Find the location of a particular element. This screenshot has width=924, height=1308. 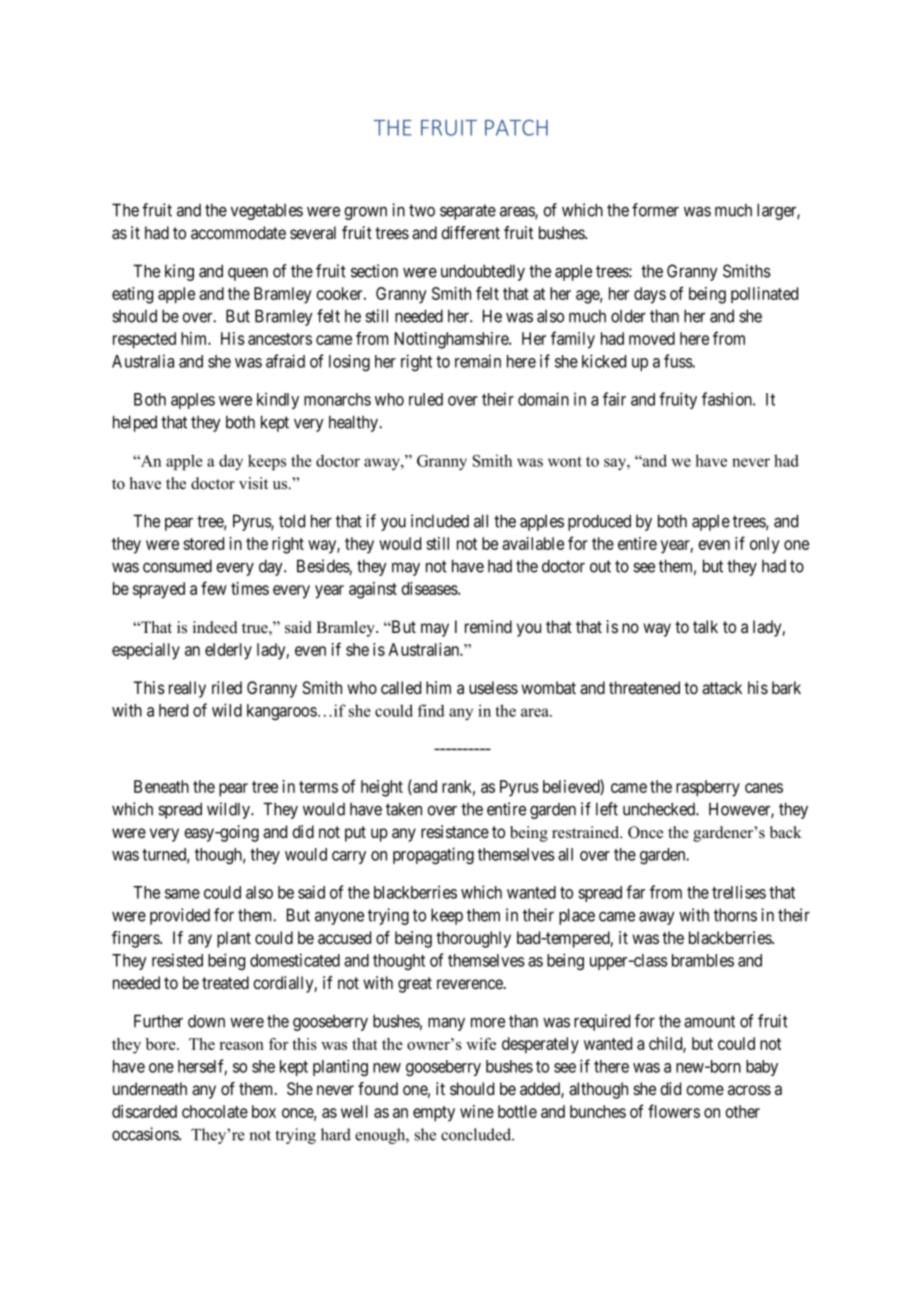

chocolate is located at coordinates (215, 1111).
